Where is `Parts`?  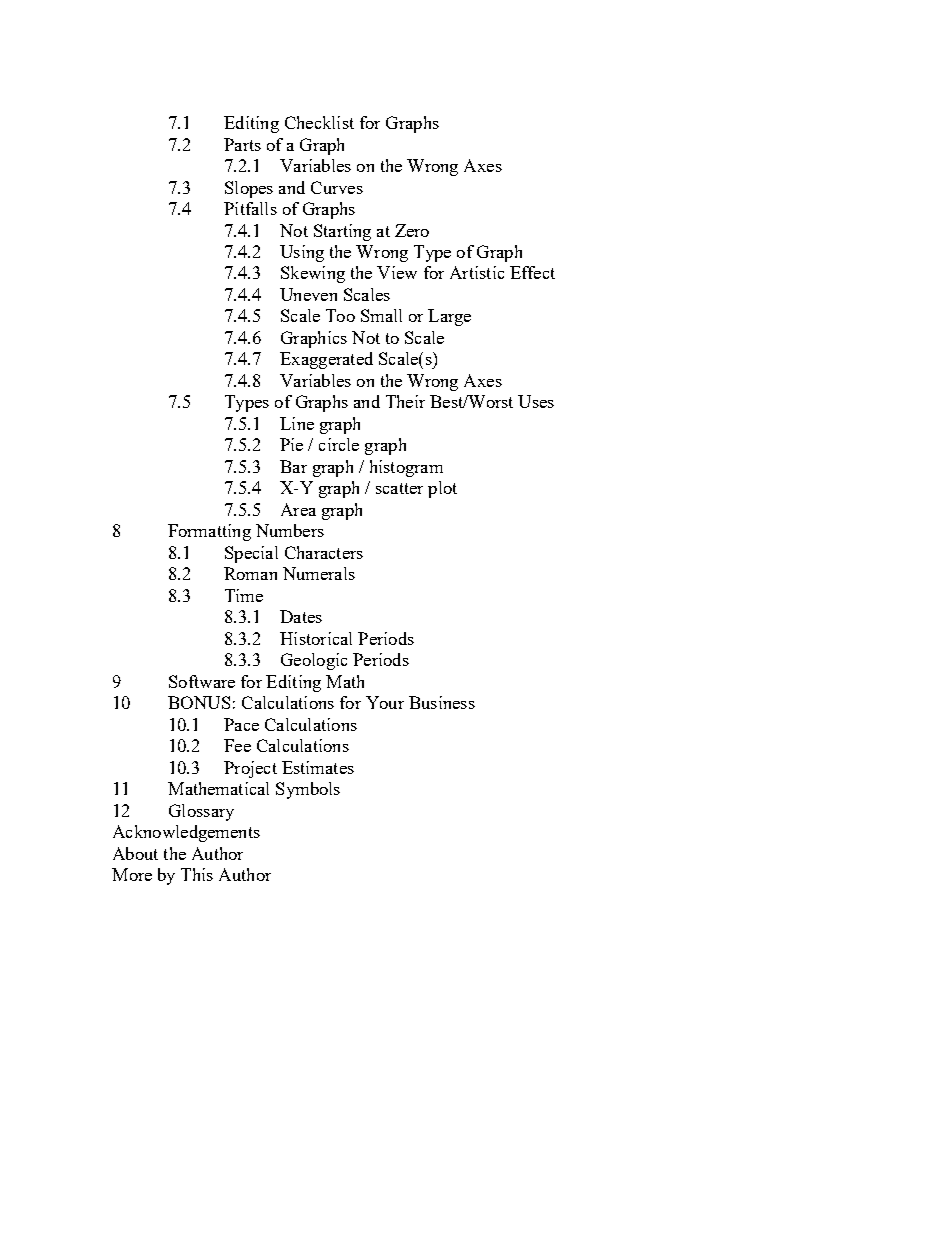 Parts is located at coordinates (242, 144).
